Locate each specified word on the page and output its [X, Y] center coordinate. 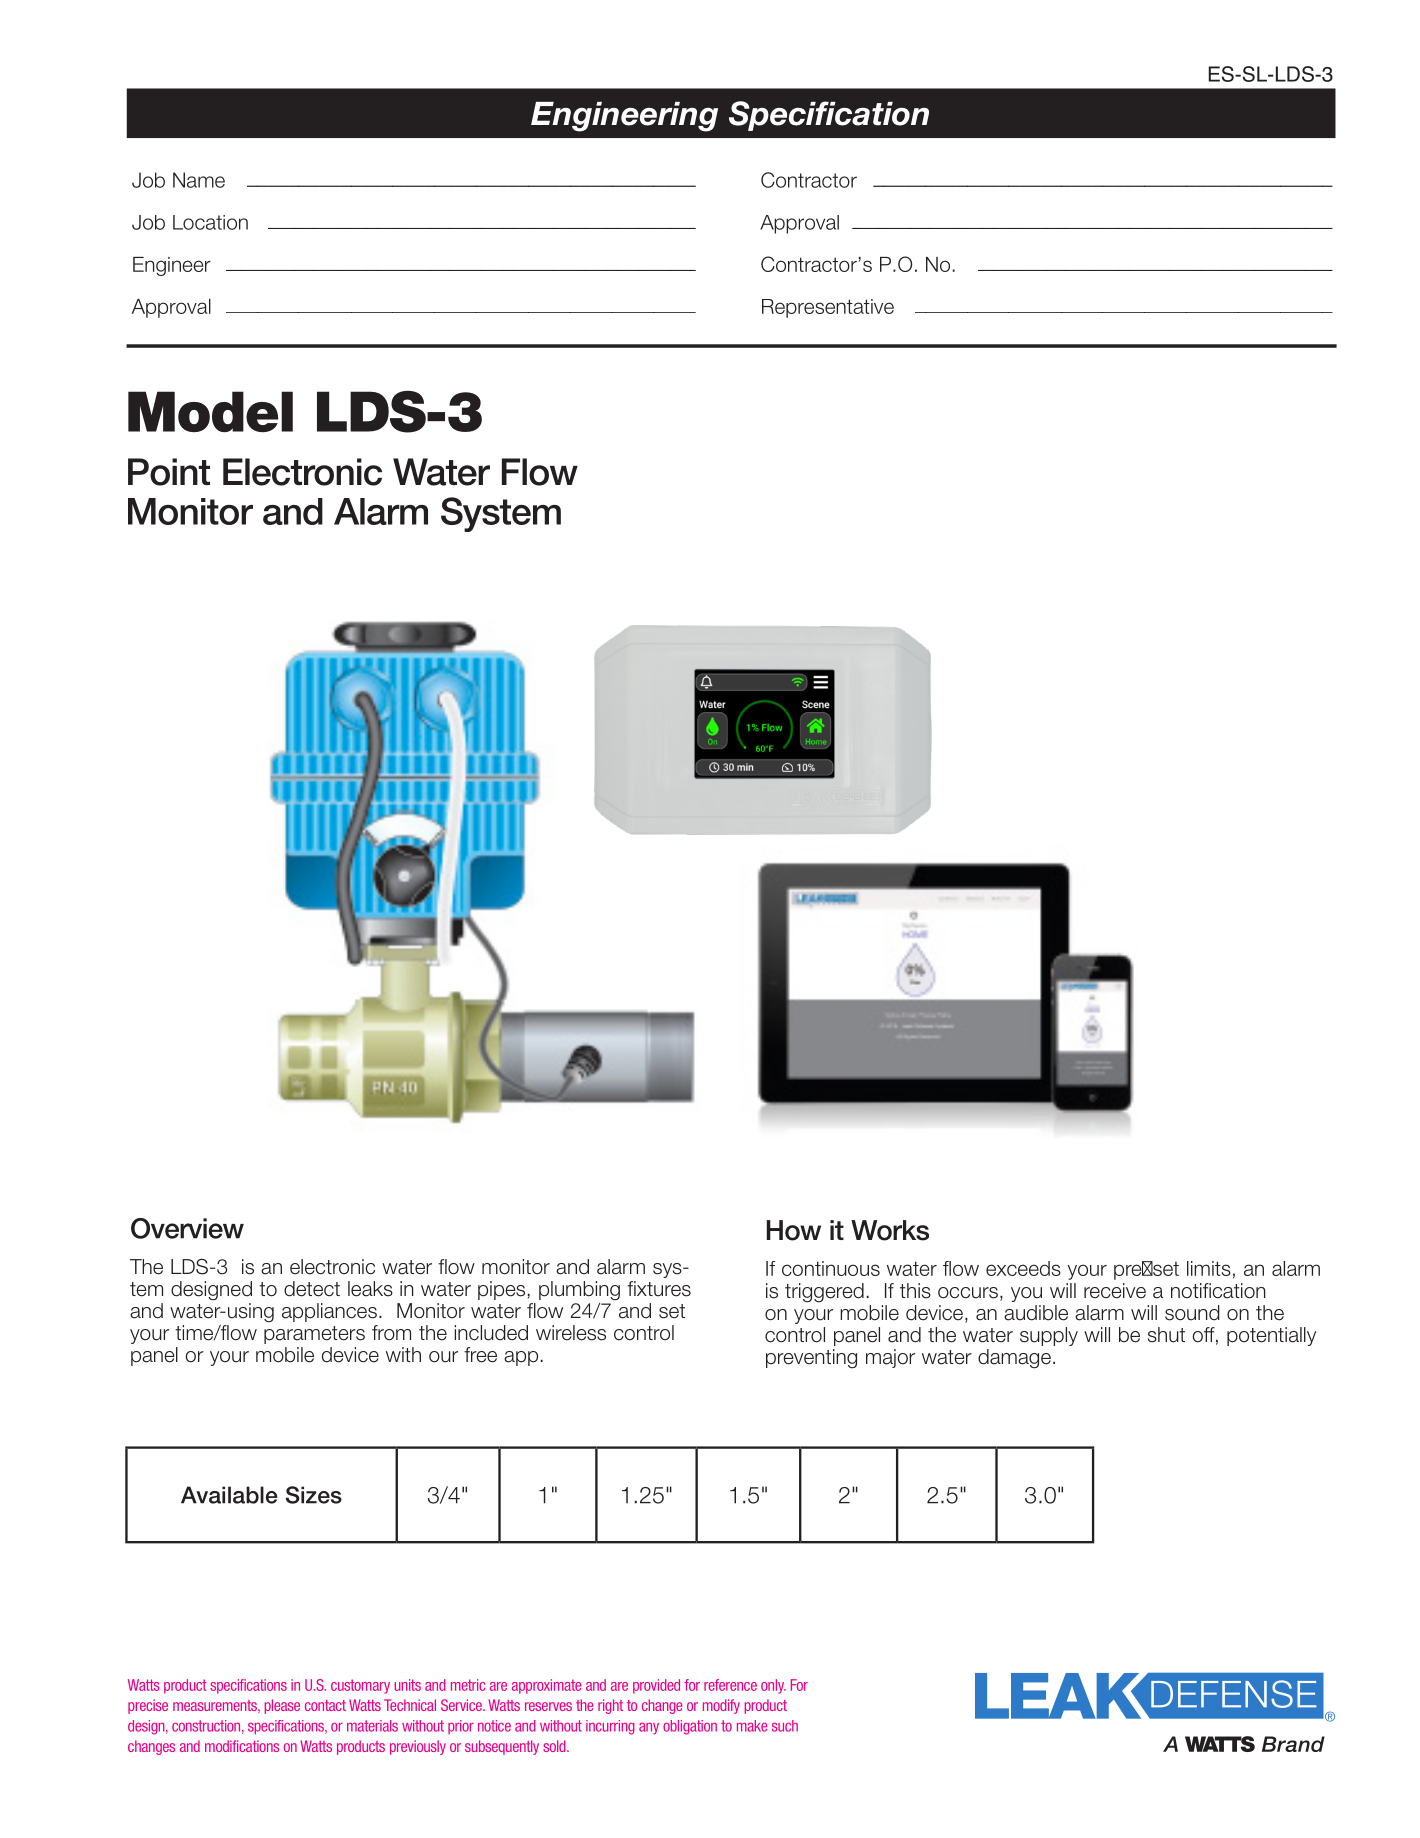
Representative [828, 308]
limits [1209, 1268]
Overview [187, 1228]
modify [721, 1706]
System [501, 514]
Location [210, 222]
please [282, 1706]
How [794, 1230]
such [785, 1726]
